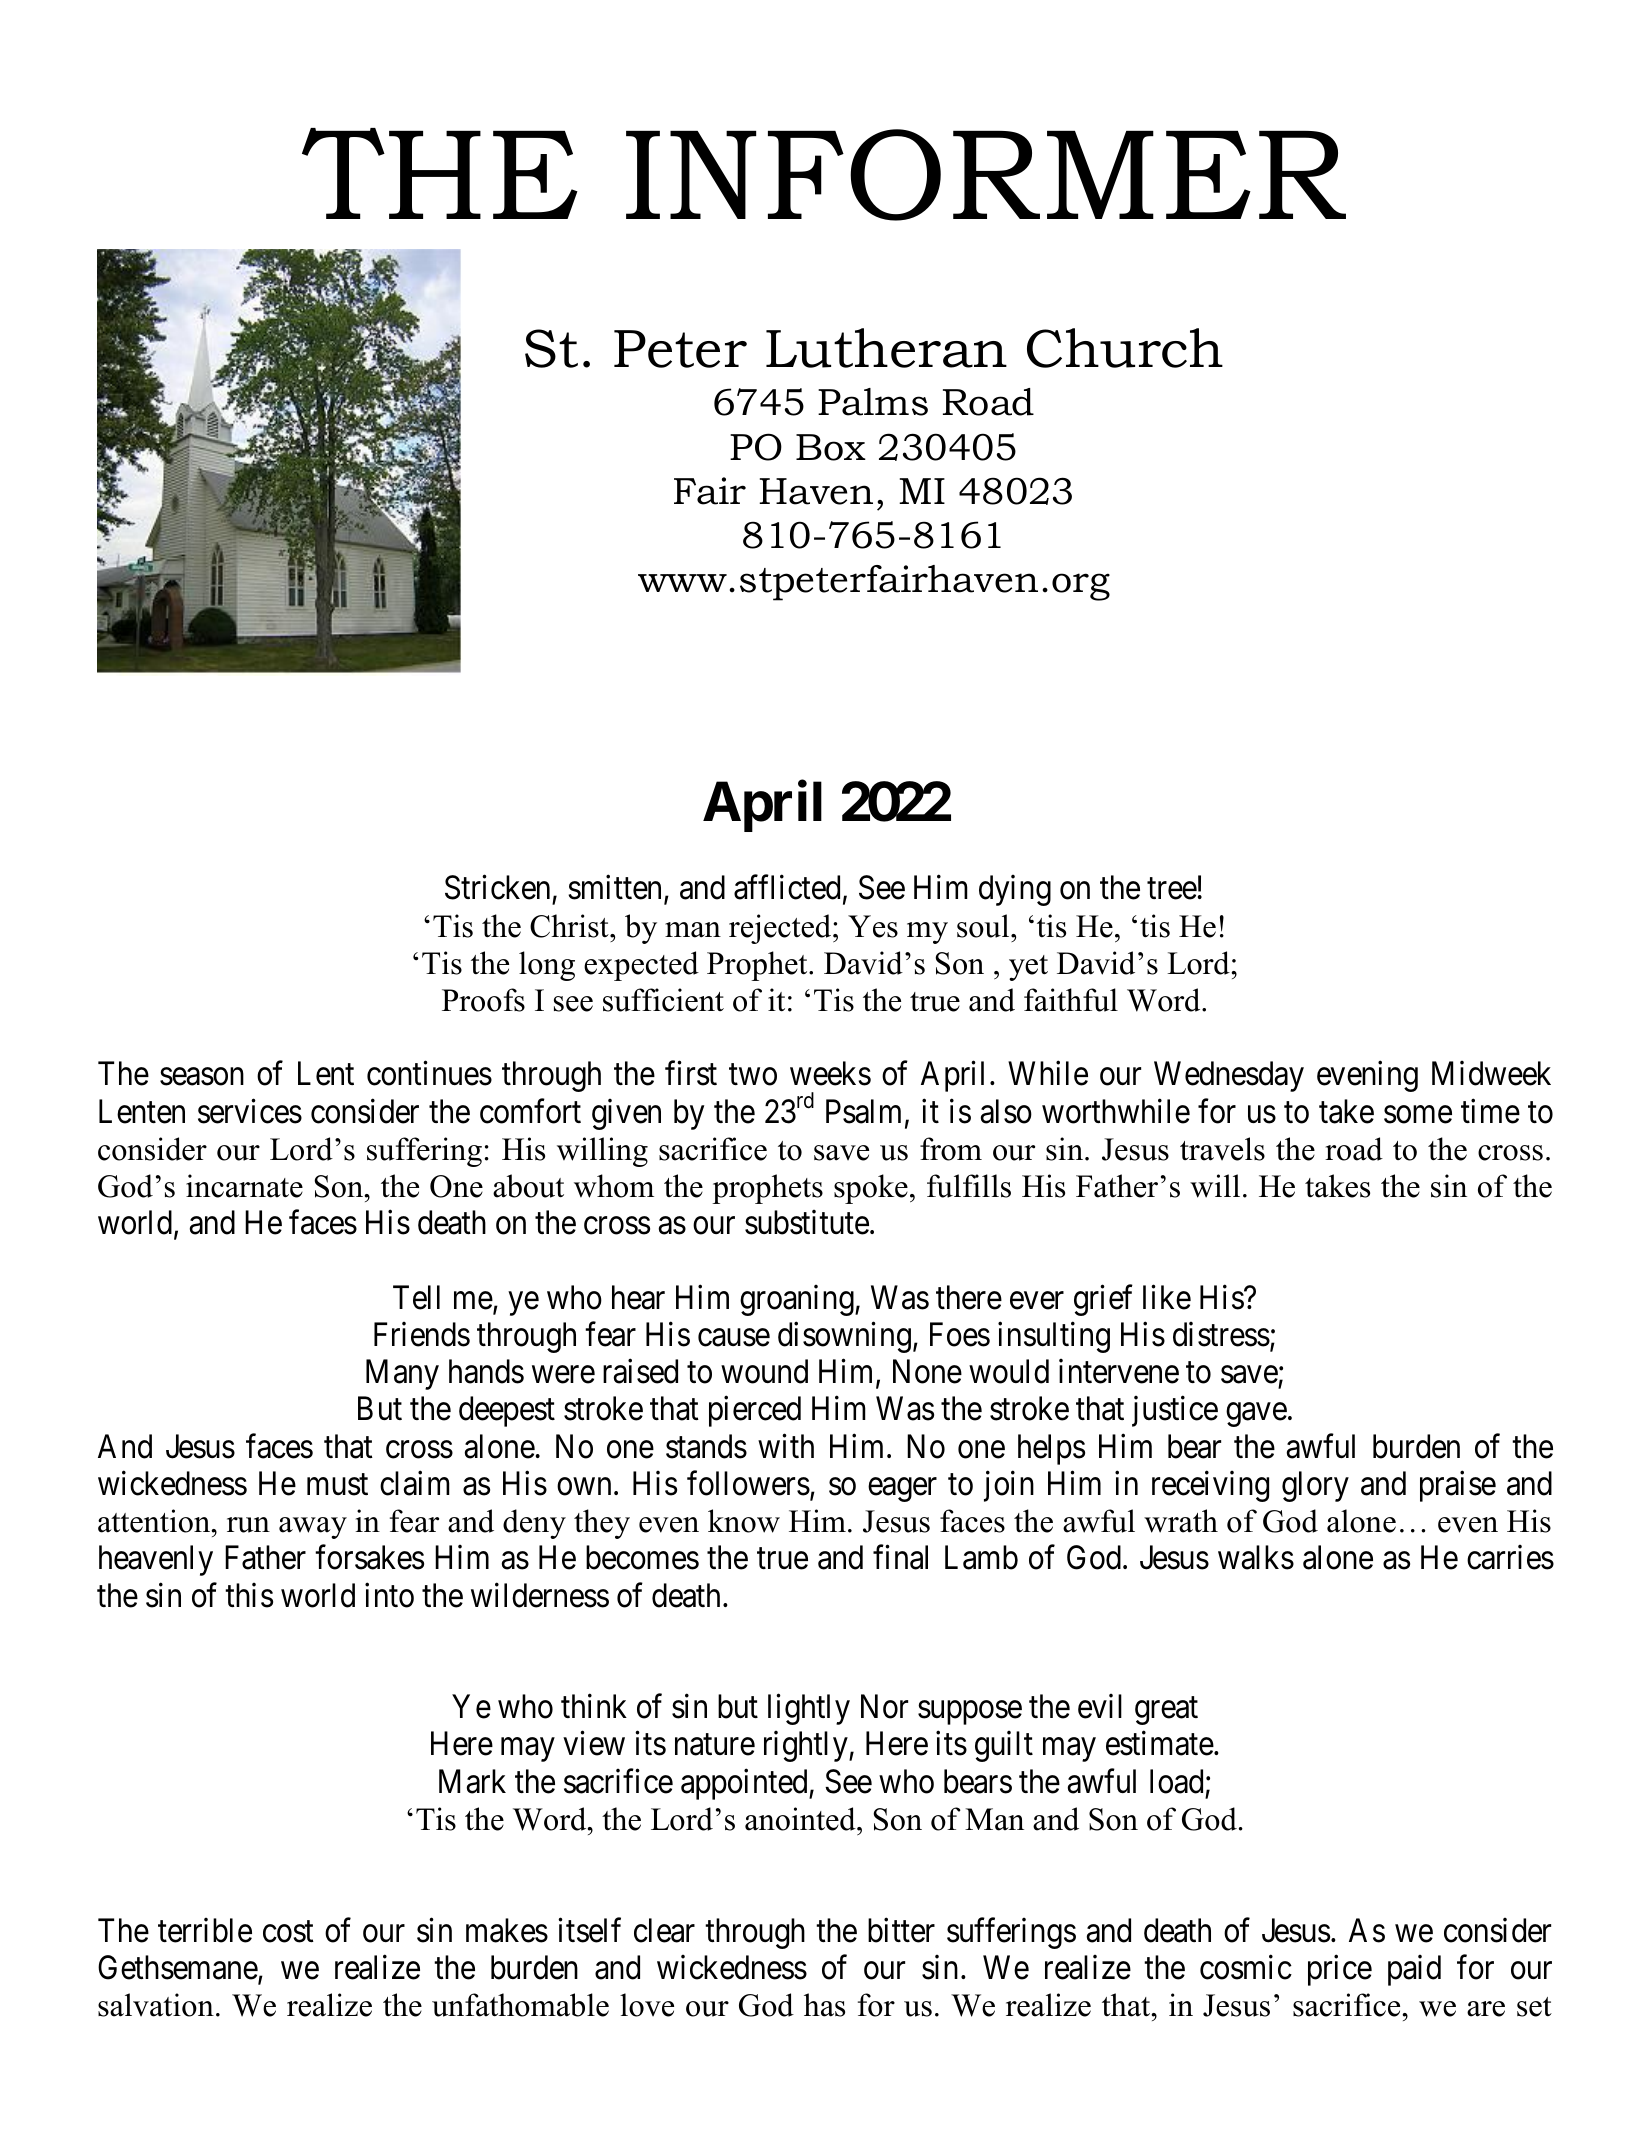 The height and width of the screenshot is (2136, 1650). I want to click on Lutheran, so click(886, 348).
